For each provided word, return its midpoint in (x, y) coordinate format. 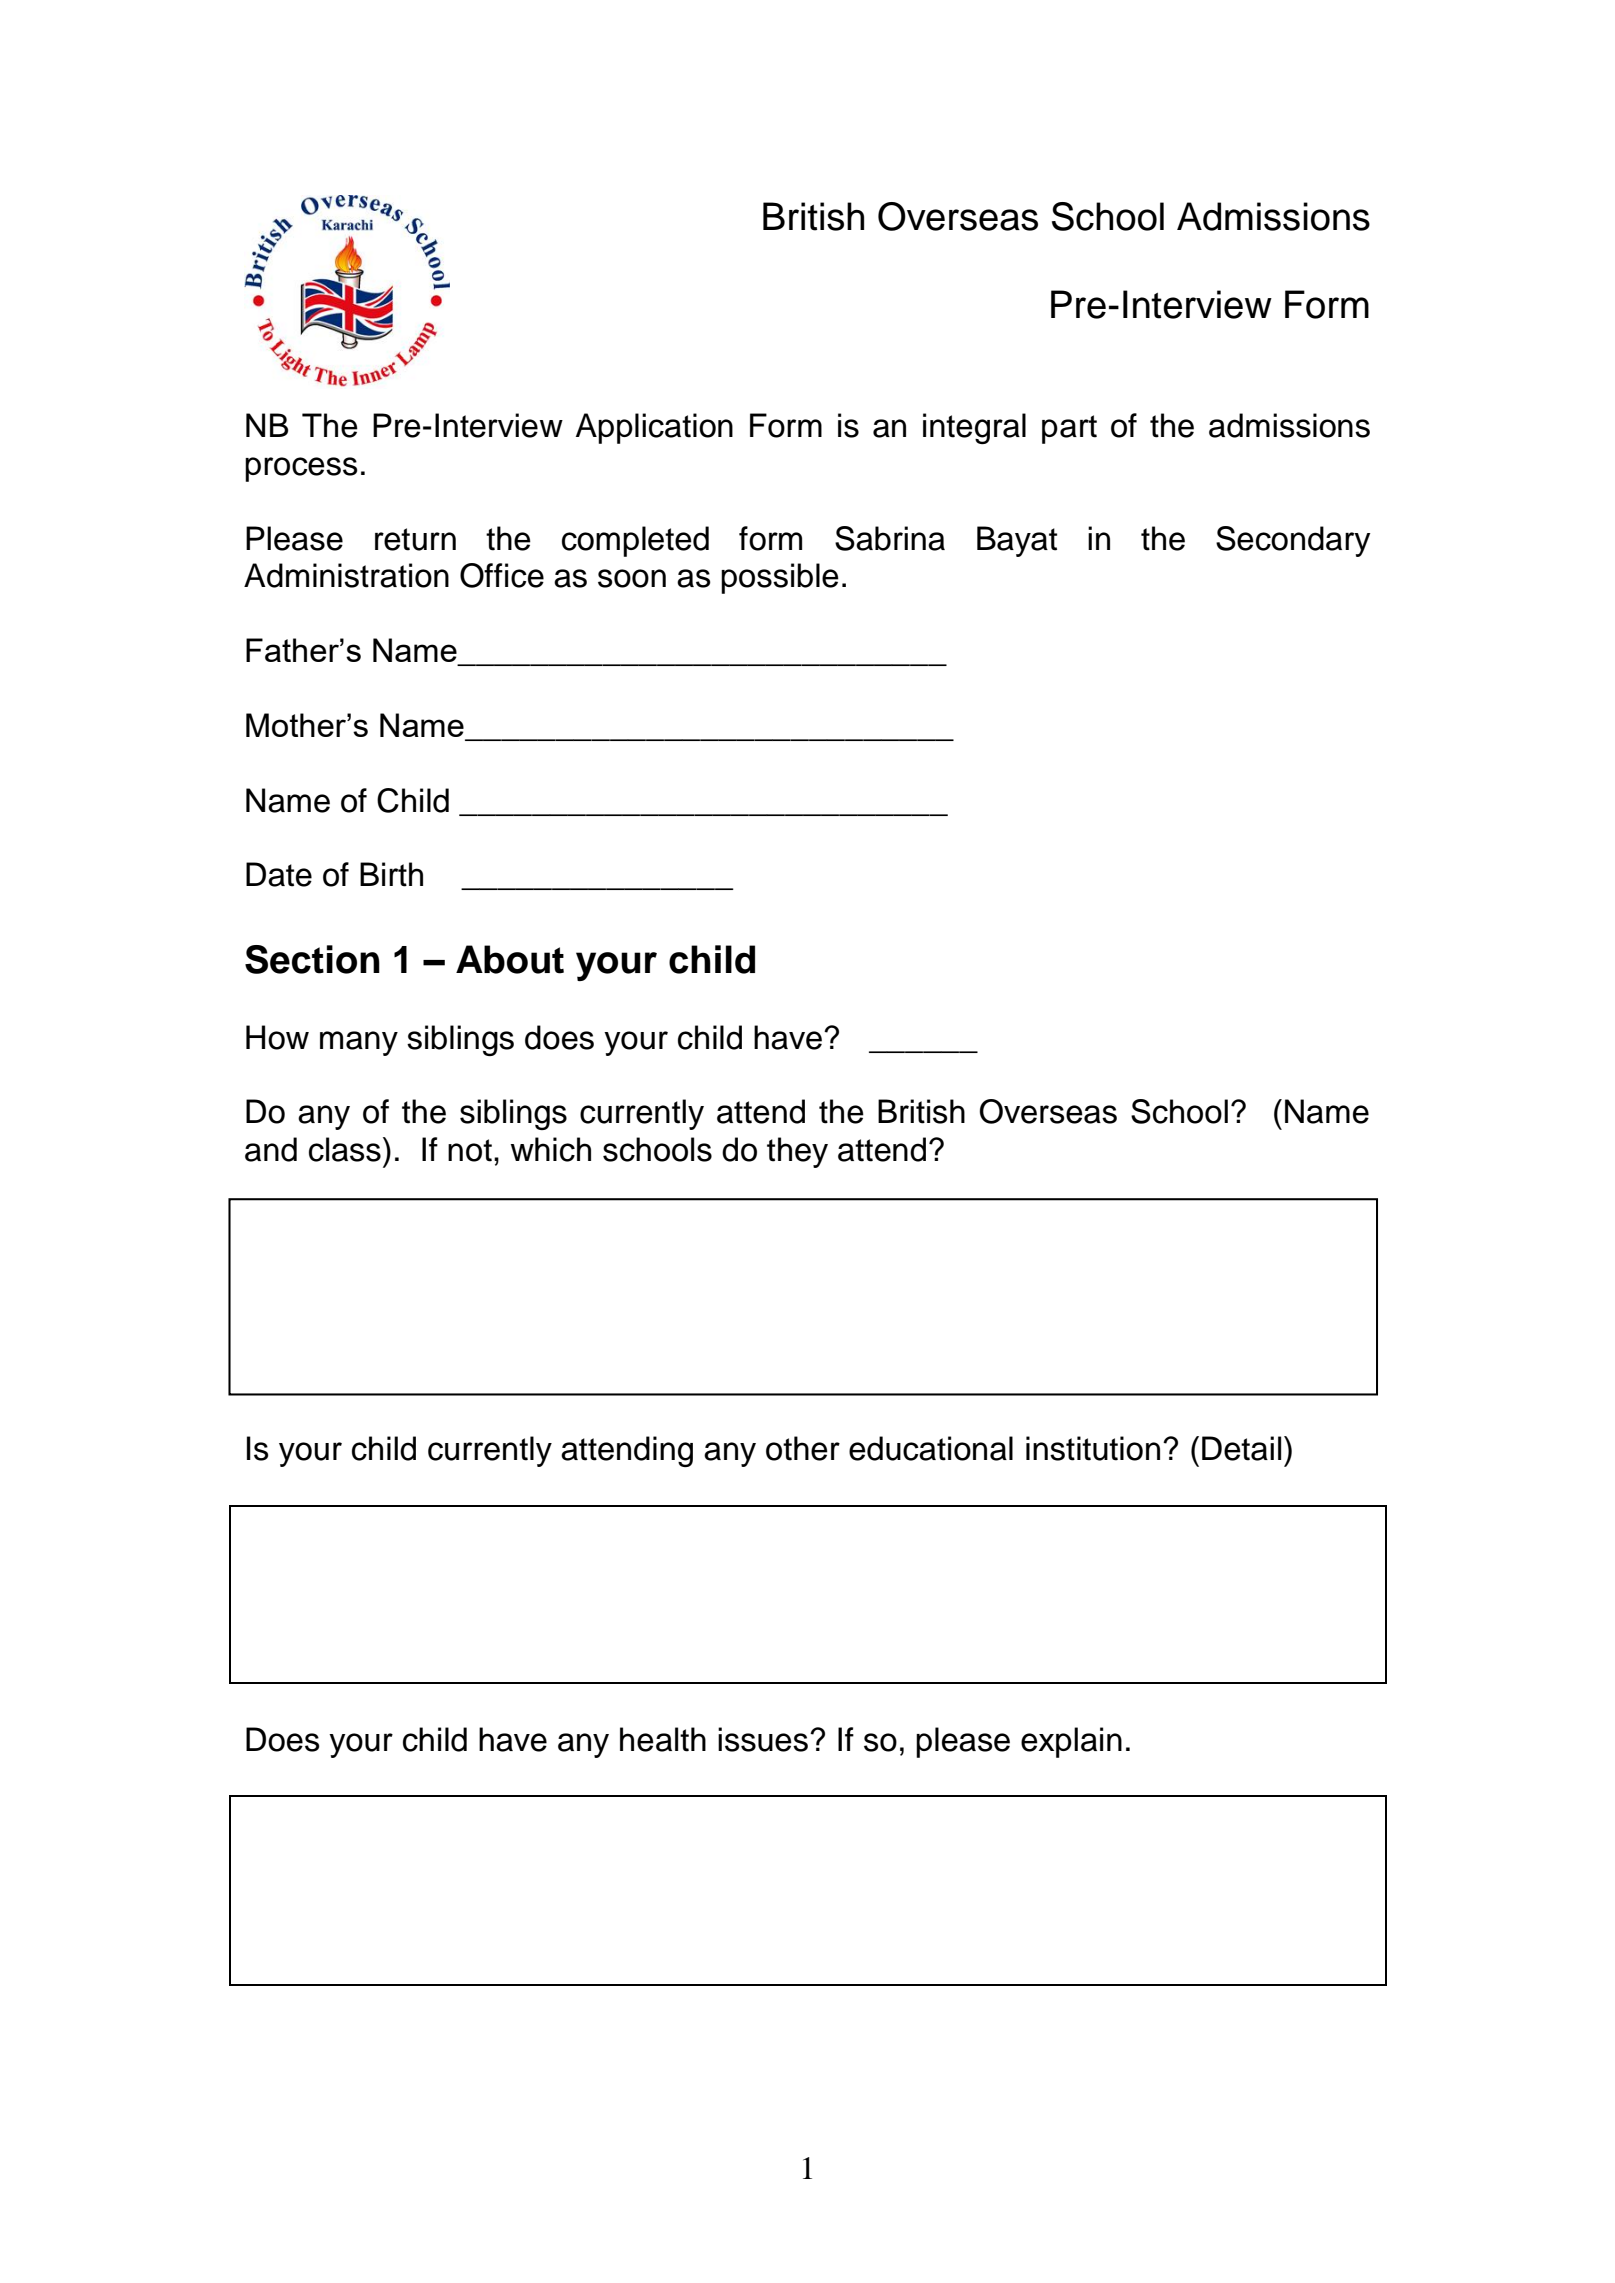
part (1069, 429)
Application (654, 428)
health (663, 1739)
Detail (1241, 1448)
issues (763, 1739)
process (301, 469)
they (797, 1152)
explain (1071, 1742)
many (359, 1043)
